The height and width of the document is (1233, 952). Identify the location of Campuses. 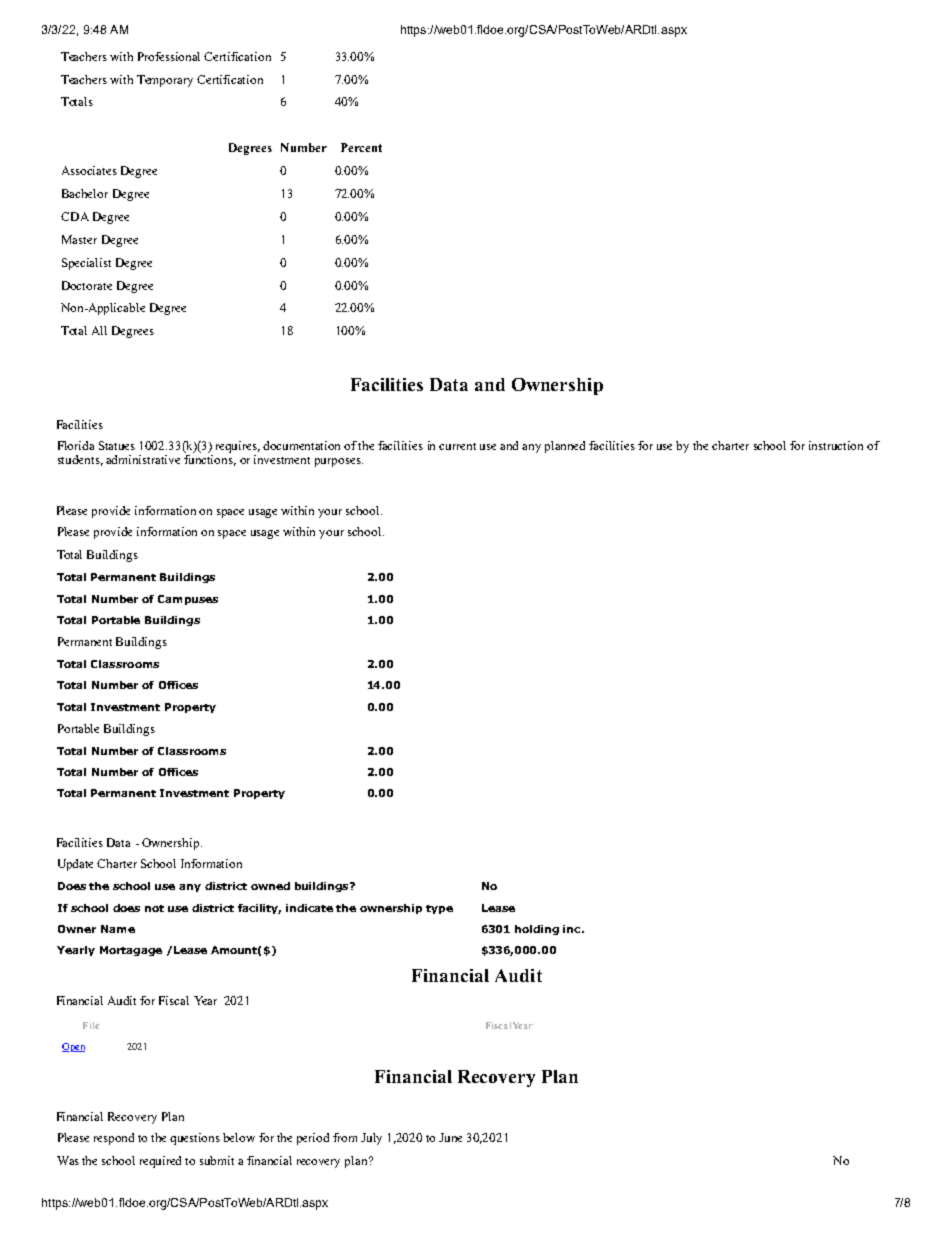
(188, 600).
